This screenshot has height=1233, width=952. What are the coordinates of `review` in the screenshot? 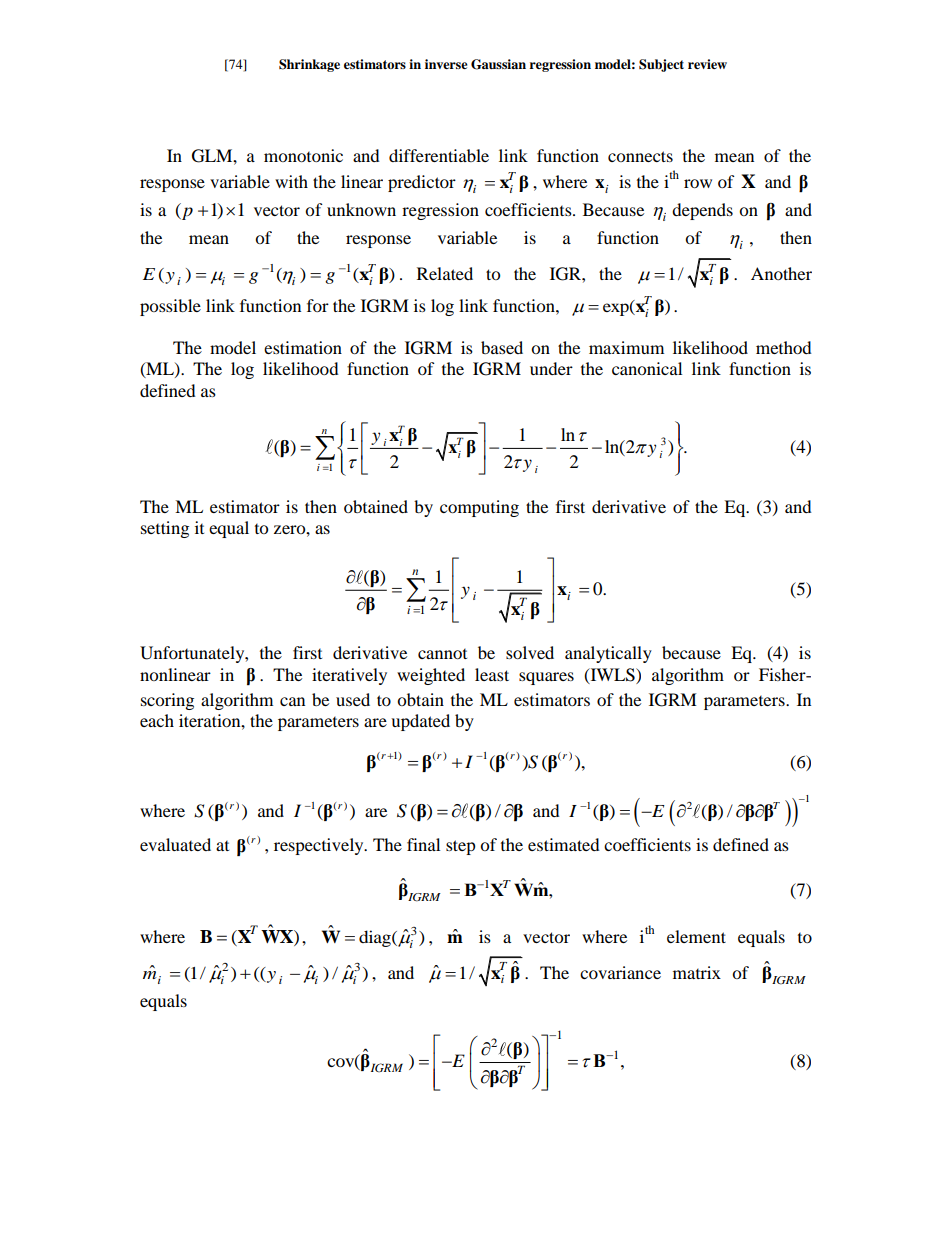 It's located at (707, 64).
